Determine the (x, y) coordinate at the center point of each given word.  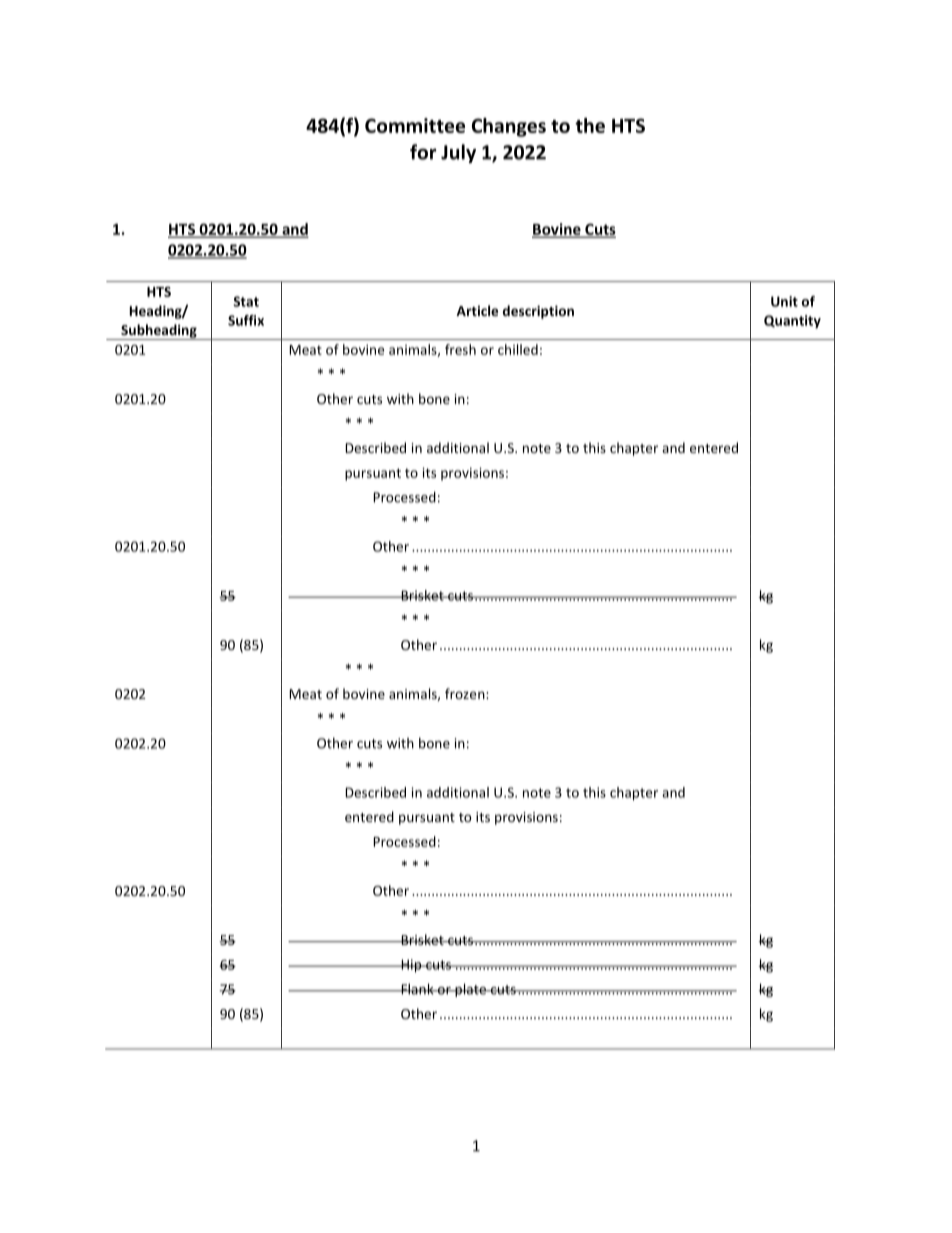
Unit (784, 301)
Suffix (246, 320)
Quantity (792, 322)
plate (470, 990)
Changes (509, 127)
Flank (417, 989)
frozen (466, 693)
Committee (415, 125)
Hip (411, 966)
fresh (460, 349)
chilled (518, 349)
